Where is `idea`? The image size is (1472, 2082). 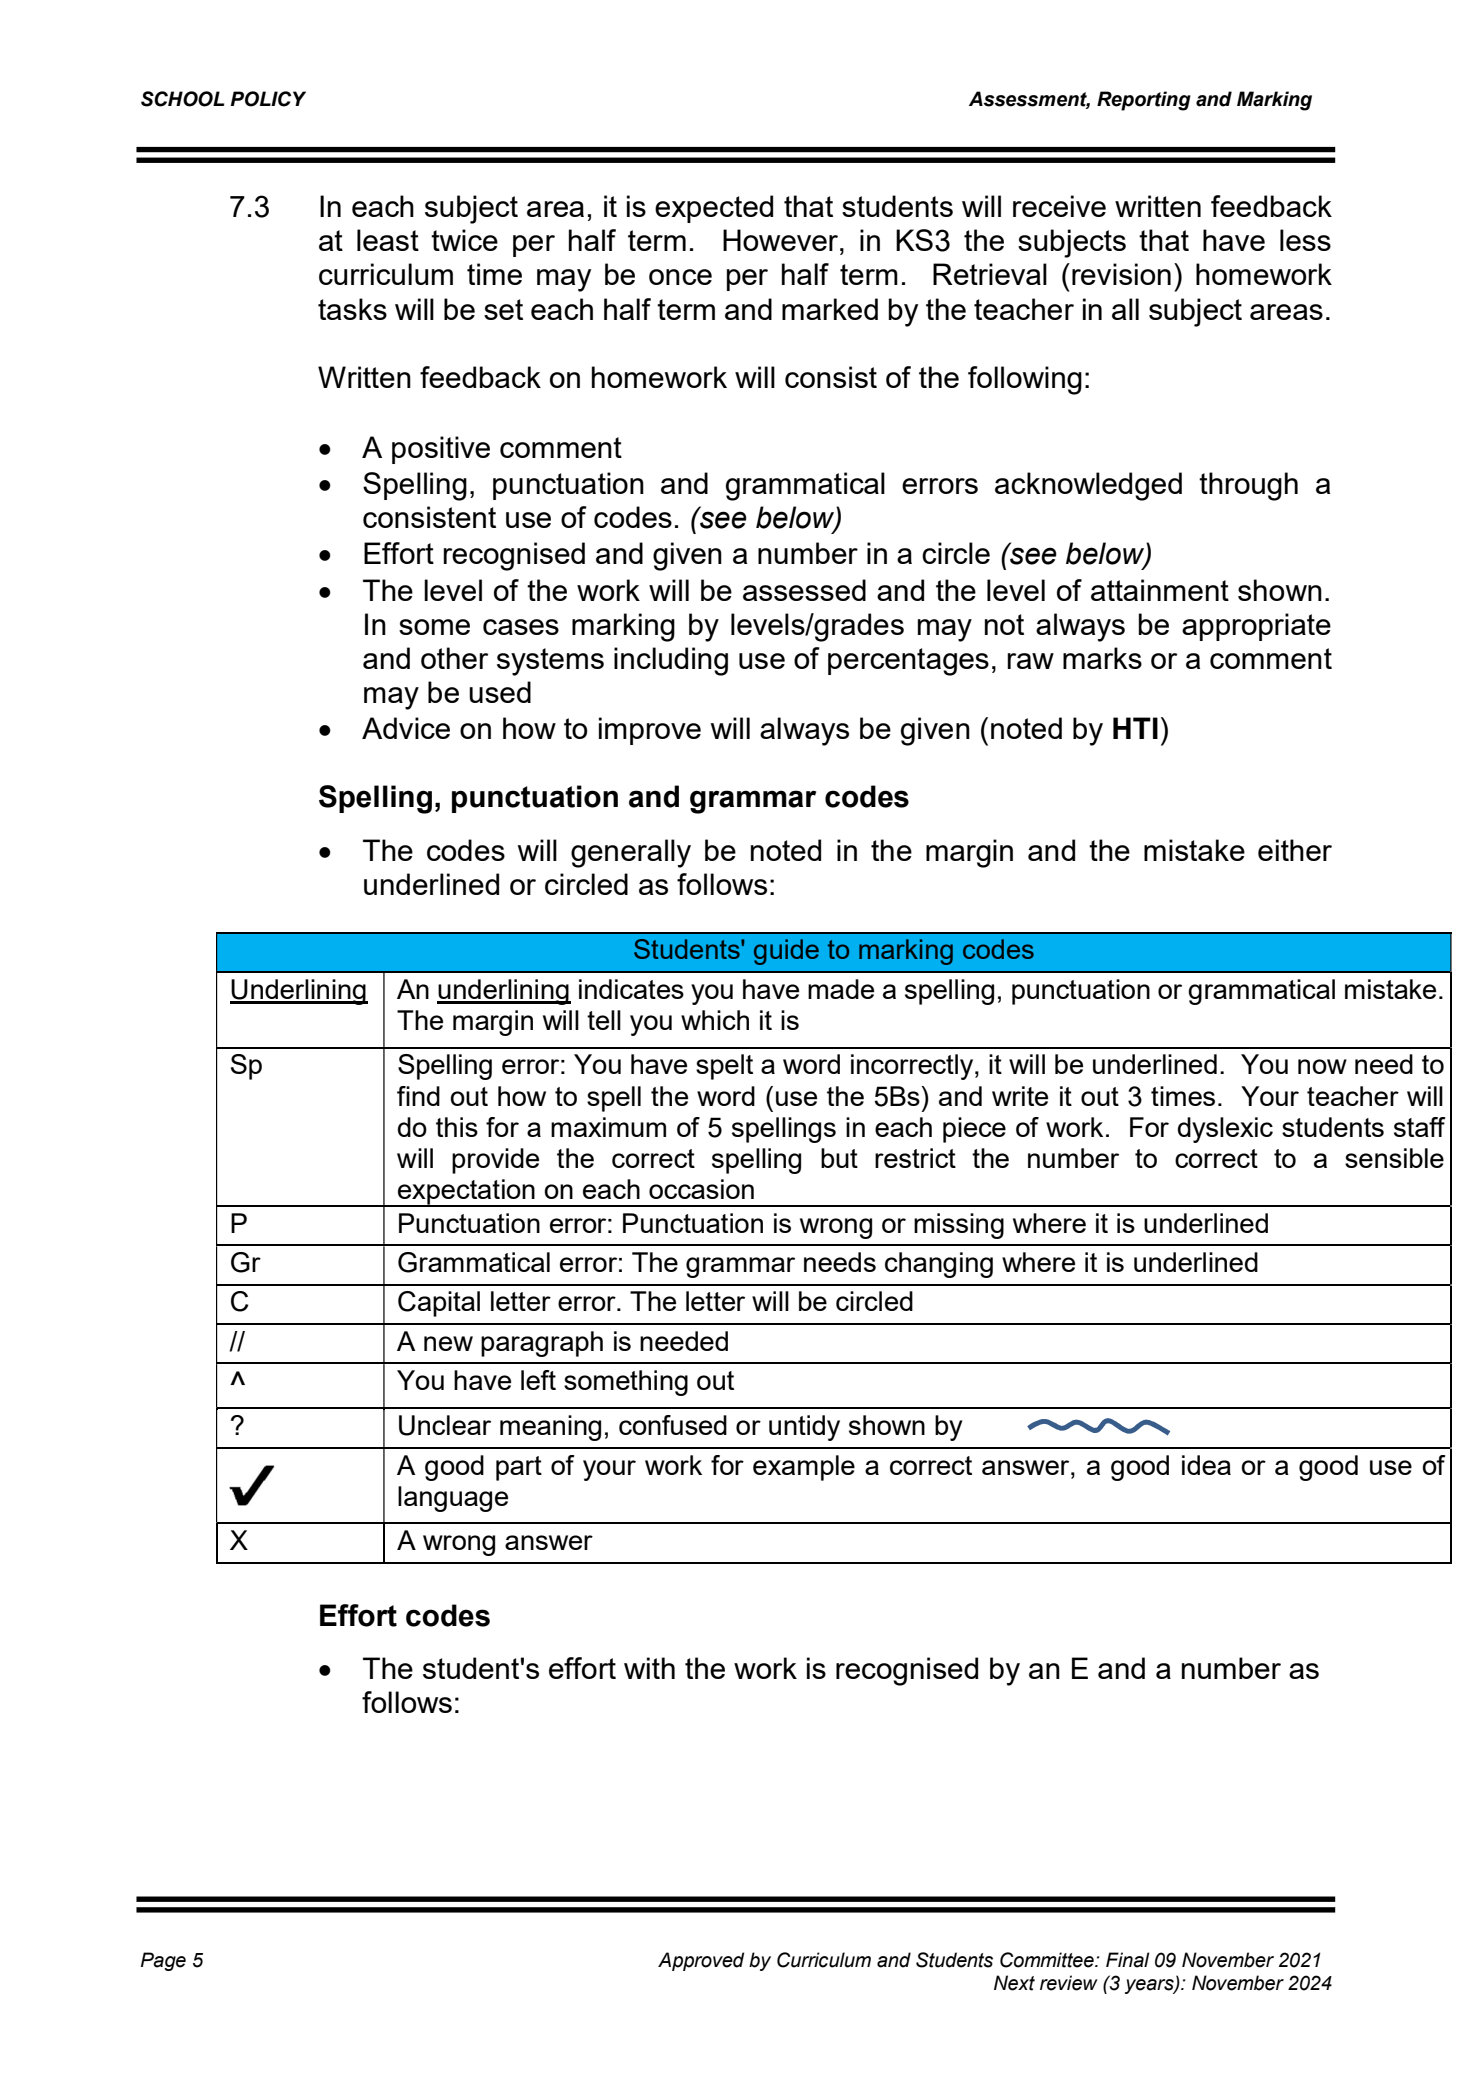
idea is located at coordinates (1206, 1465).
